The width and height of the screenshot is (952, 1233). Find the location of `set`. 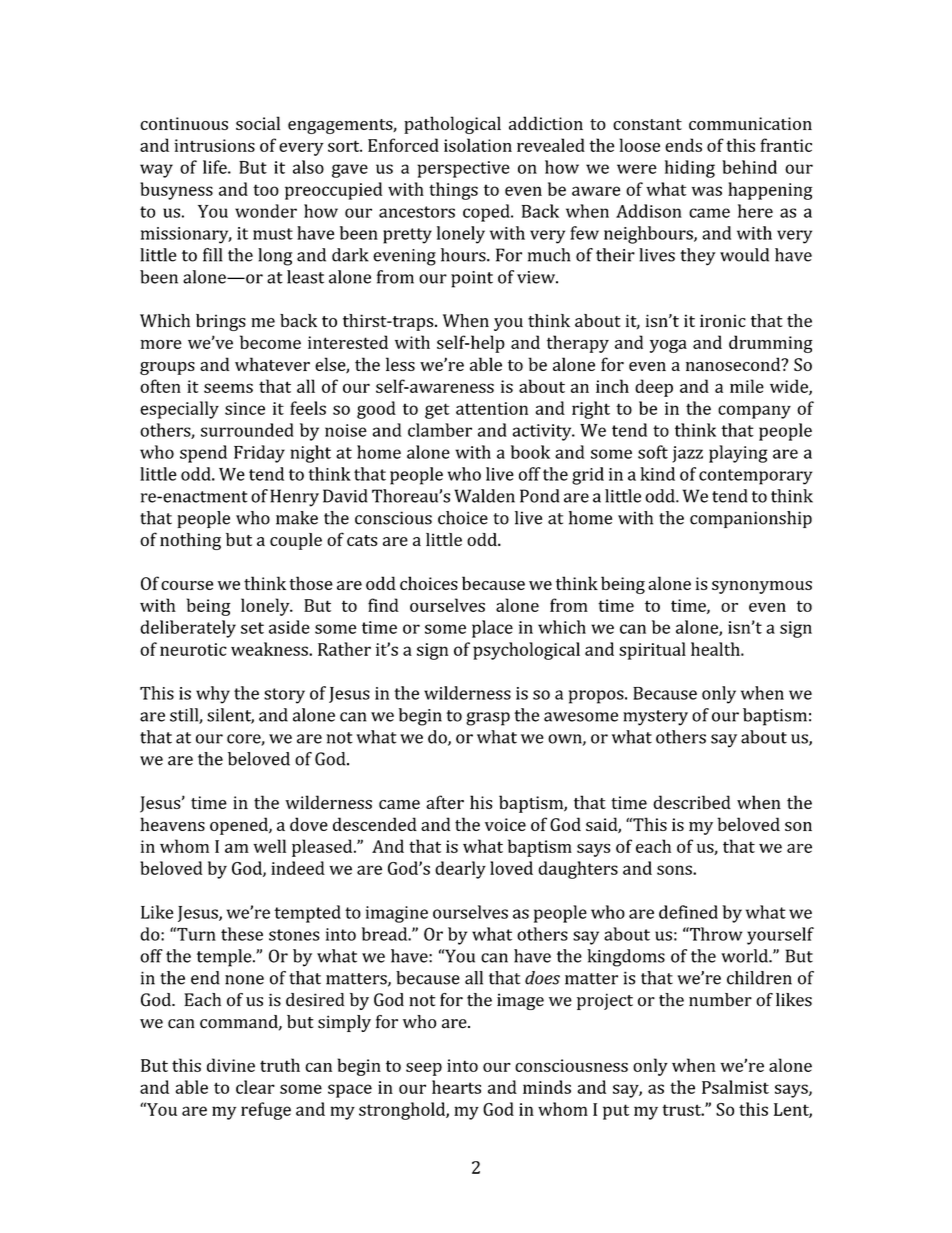

set is located at coordinates (252, 628).
